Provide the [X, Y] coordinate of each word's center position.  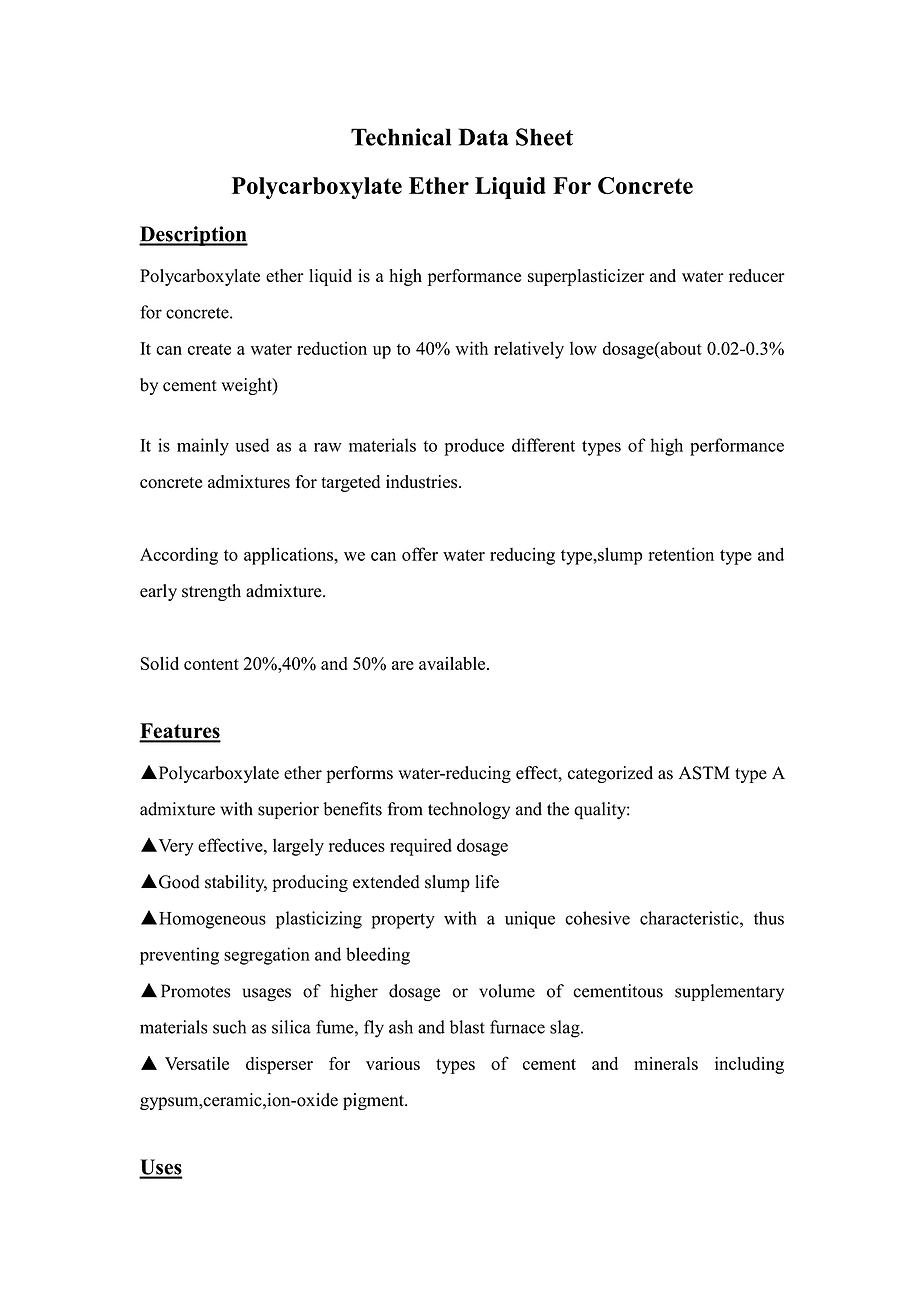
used [252, 445]
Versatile [197, 1063]
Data [484, 137]
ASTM [704, 773]
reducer [757, 275]
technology [469, 810]
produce [474, 447]
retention [681, 554]
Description [193, 236]
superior [288, 810]
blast [467, 1027]
